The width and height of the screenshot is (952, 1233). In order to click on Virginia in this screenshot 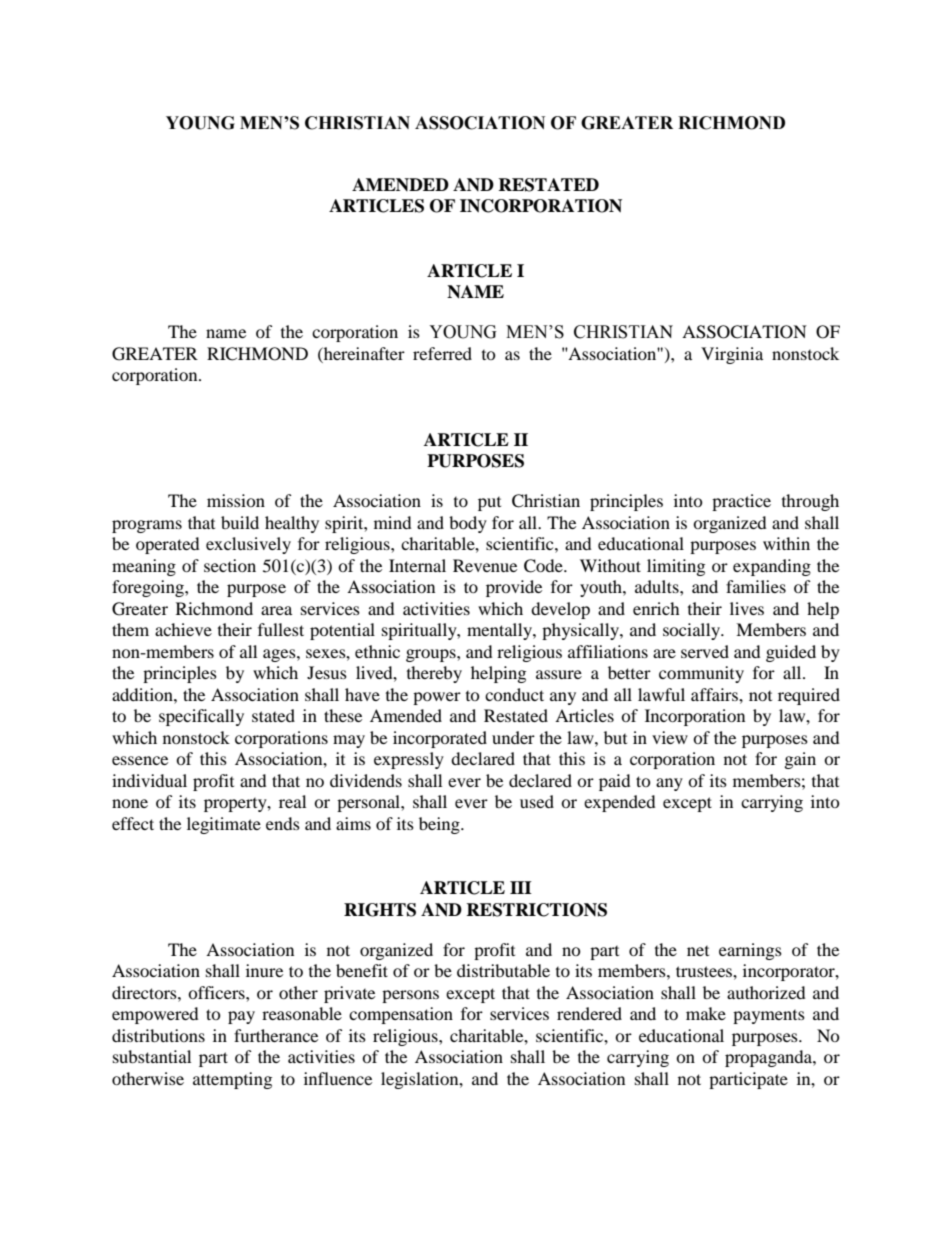, I will do `click(732, 355)`.
